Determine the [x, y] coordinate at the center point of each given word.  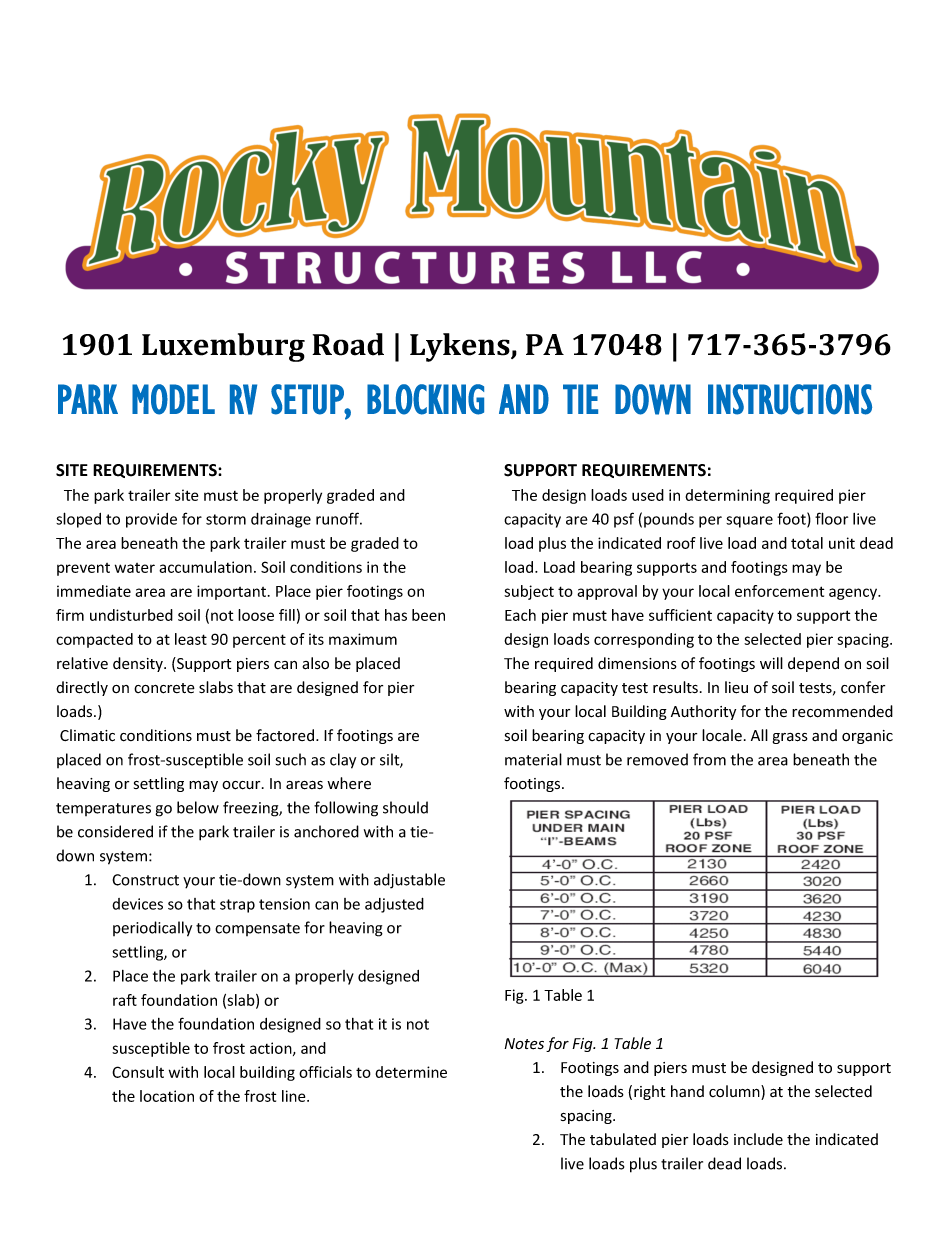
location [167, 1096]
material [533, 759]
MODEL [173, 399]
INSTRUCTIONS [790, 399]
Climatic [87, 735]
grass [790, 738]
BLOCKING [425, 399]
